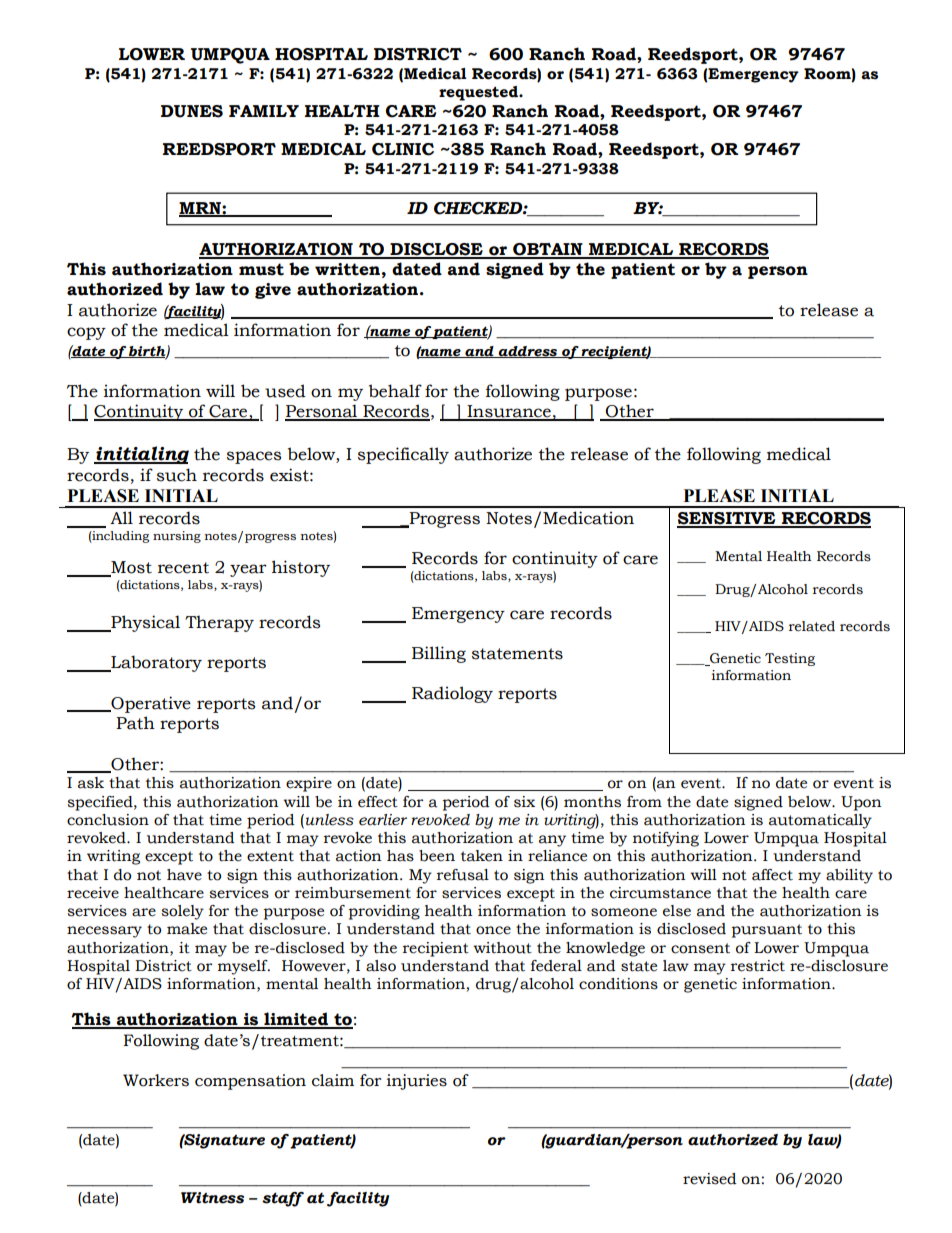  Describe the element at coordinates (502, 948) in the image. I see `without` at that location.
